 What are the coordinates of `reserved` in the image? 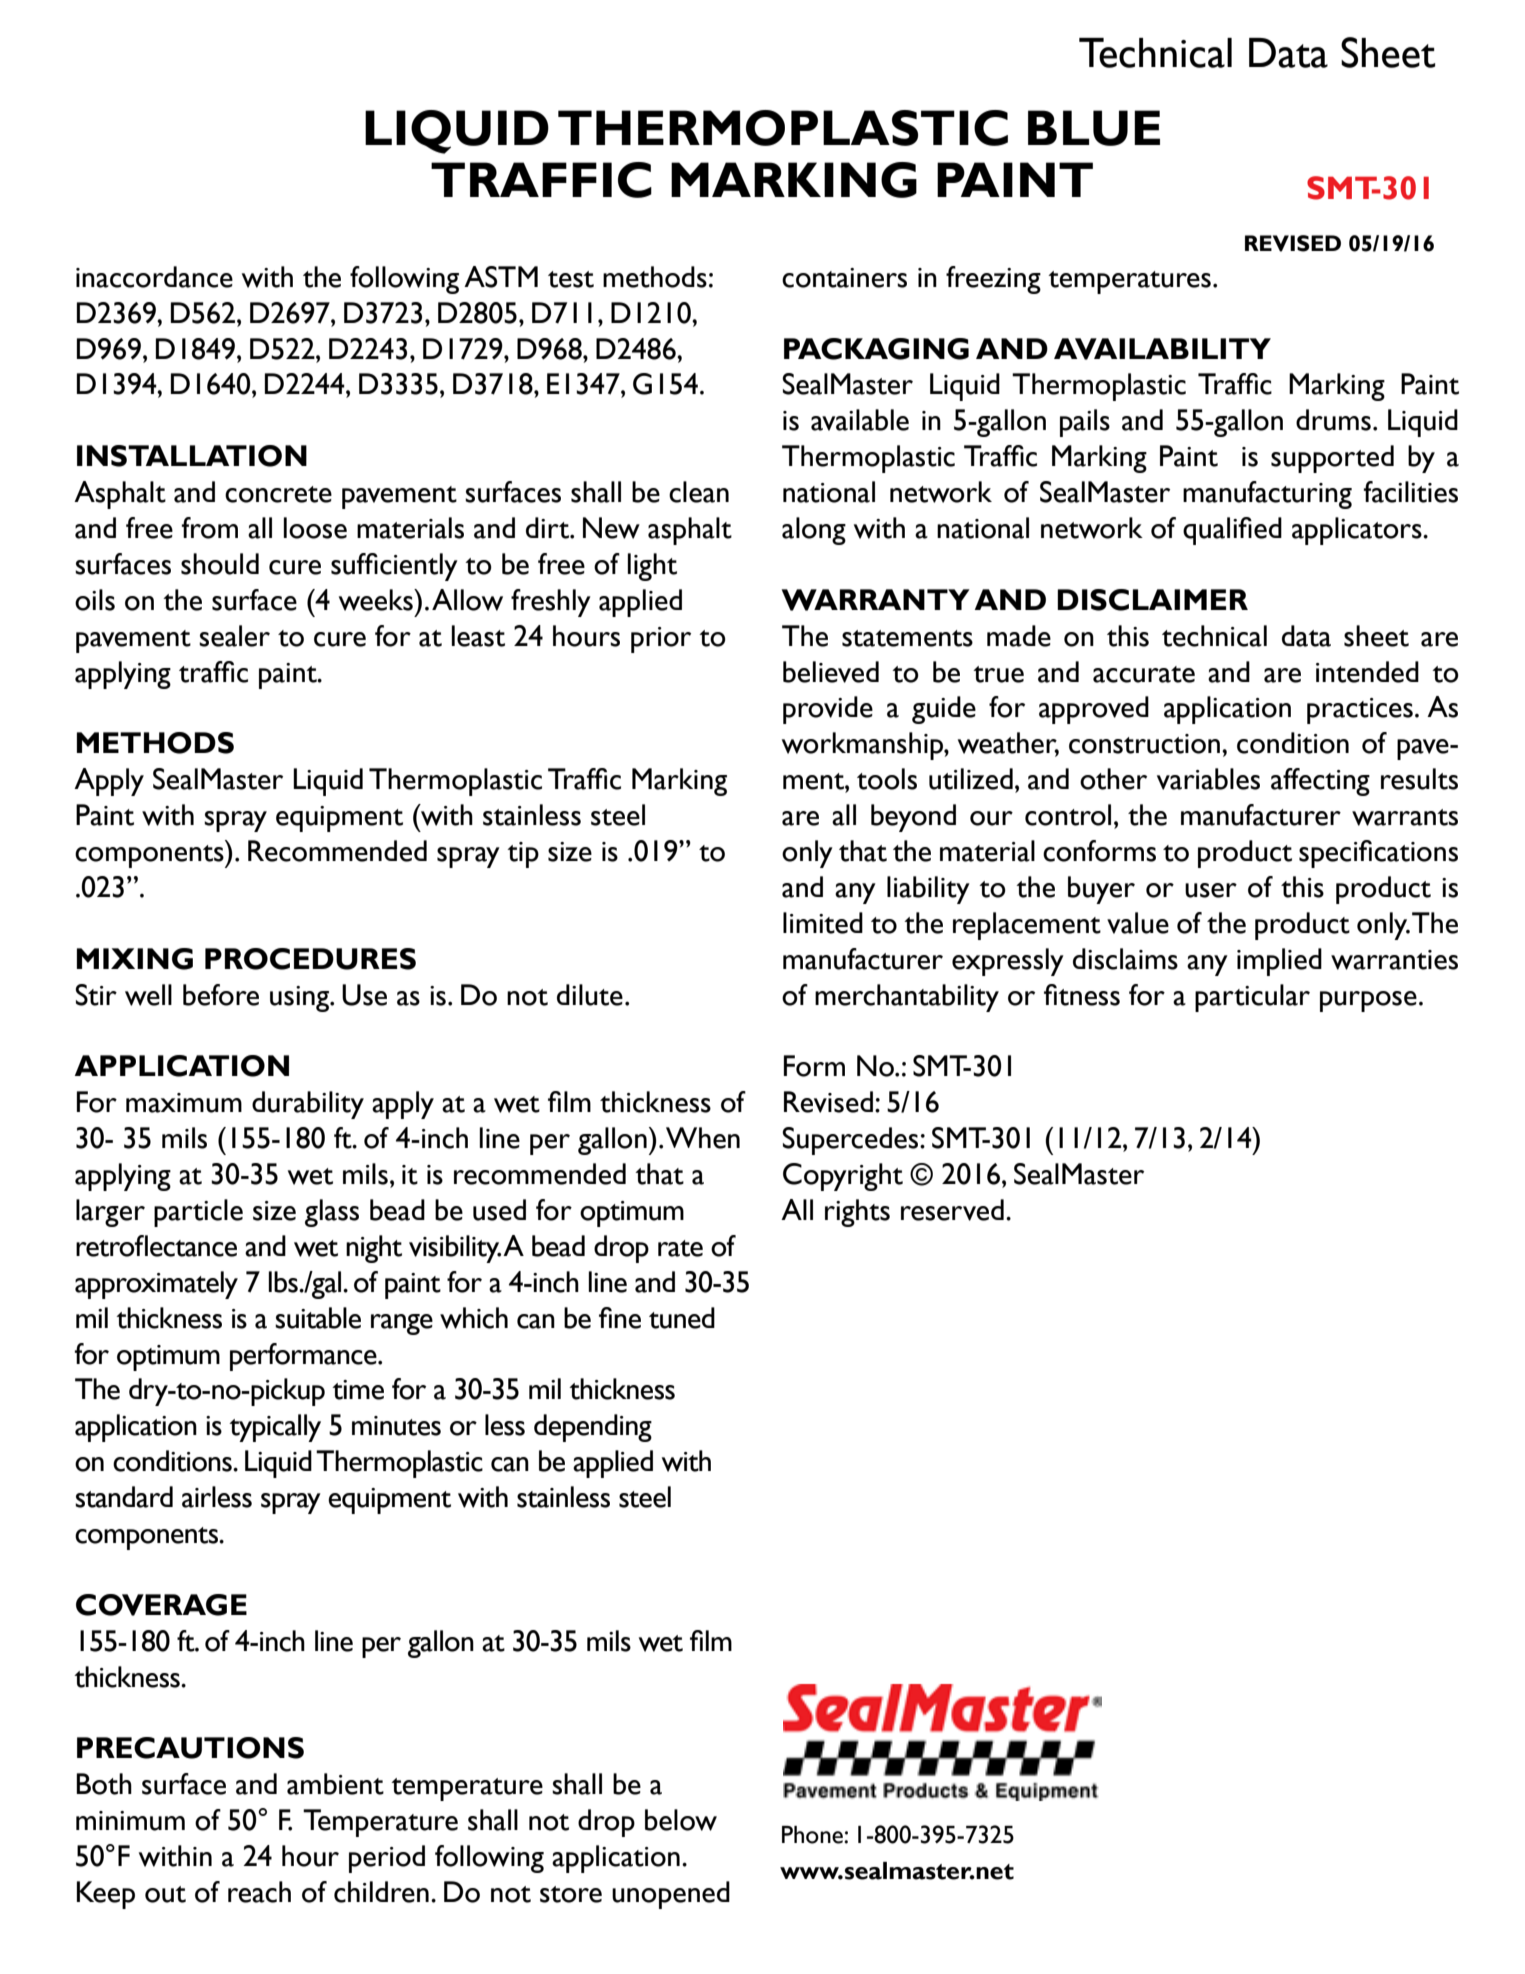 It's located at (952, 1210).
